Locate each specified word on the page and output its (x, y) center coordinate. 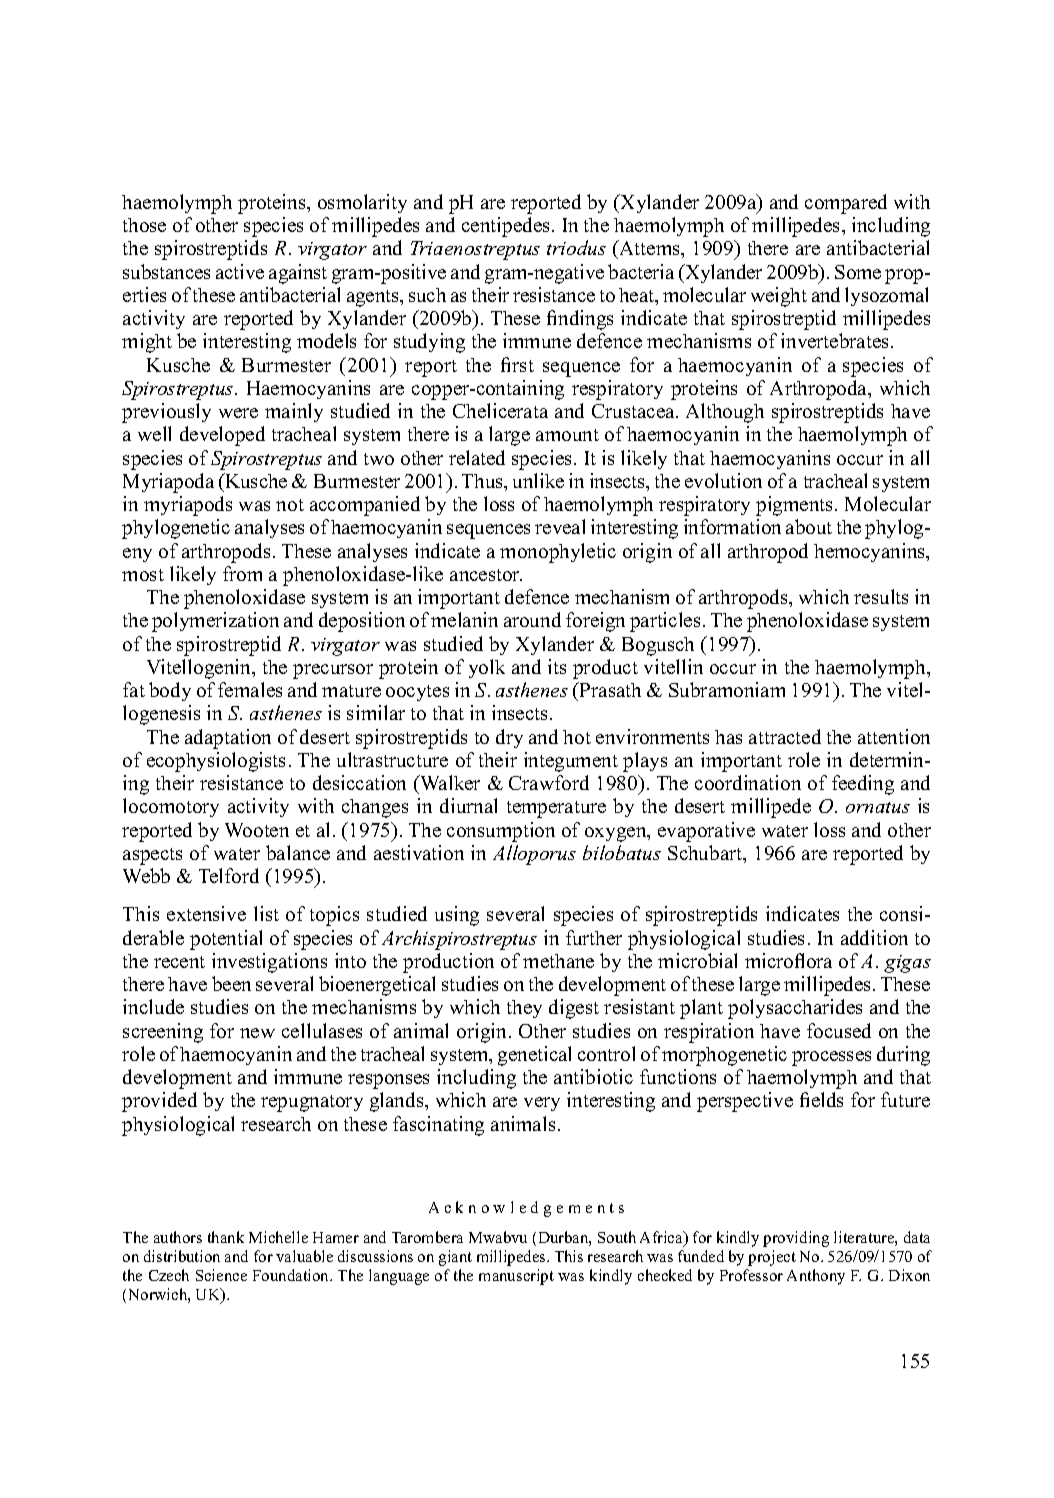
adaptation (228, 739)
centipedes (505, 227)
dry (509, 738)
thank (226, 1237)
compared (846, 204)
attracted (785, 736)
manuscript (516, 1277)
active (240, 271)
